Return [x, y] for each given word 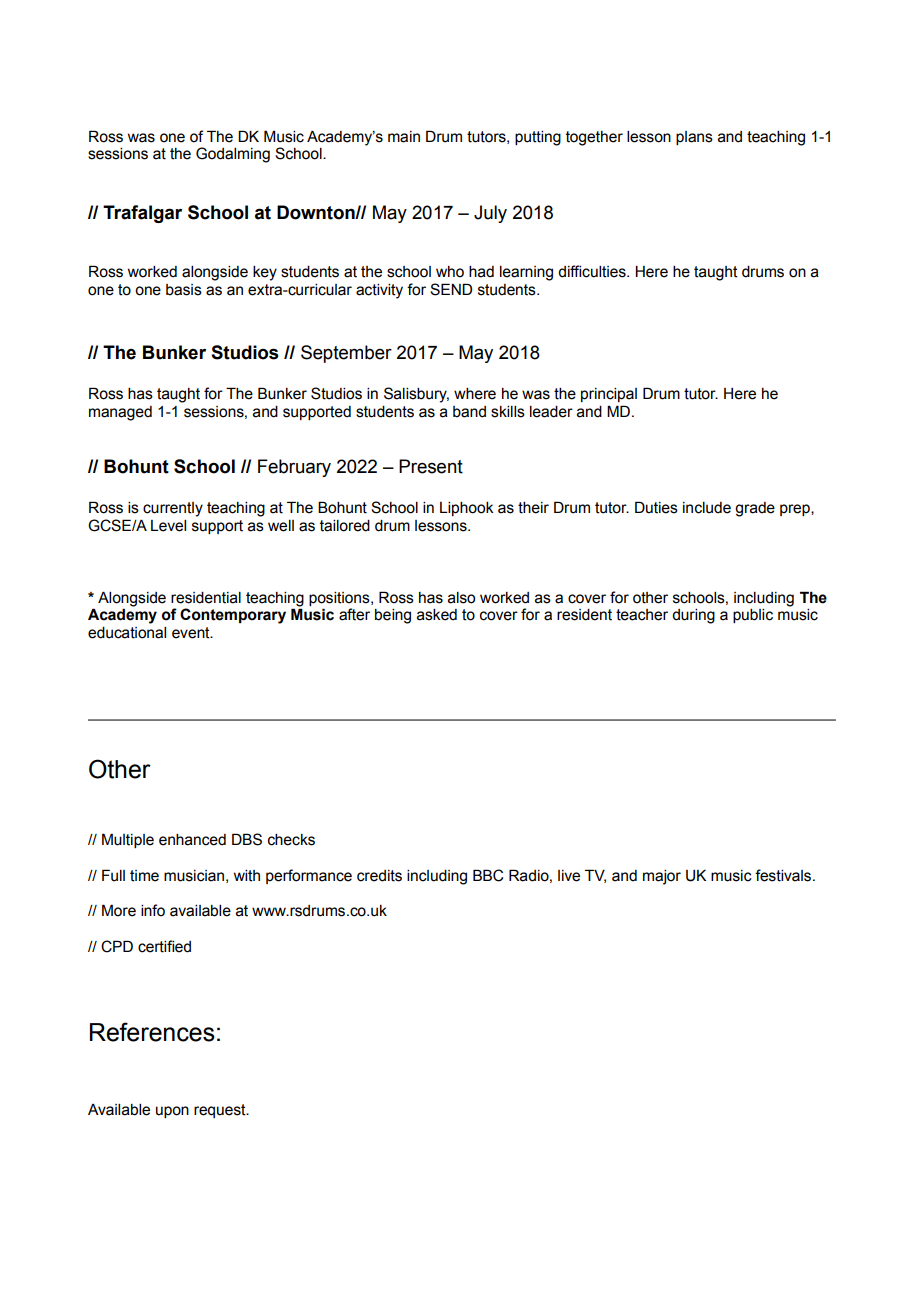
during [693, 616]
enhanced [192, 840]
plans [694, 138]
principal [609, 395]
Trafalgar [142, 214]
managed [120, 413]
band [469, 412]
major [662, 877]
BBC [488, 875]
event [192, 633]
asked [437, 615]
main [404, 137]
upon [172, 1112]
